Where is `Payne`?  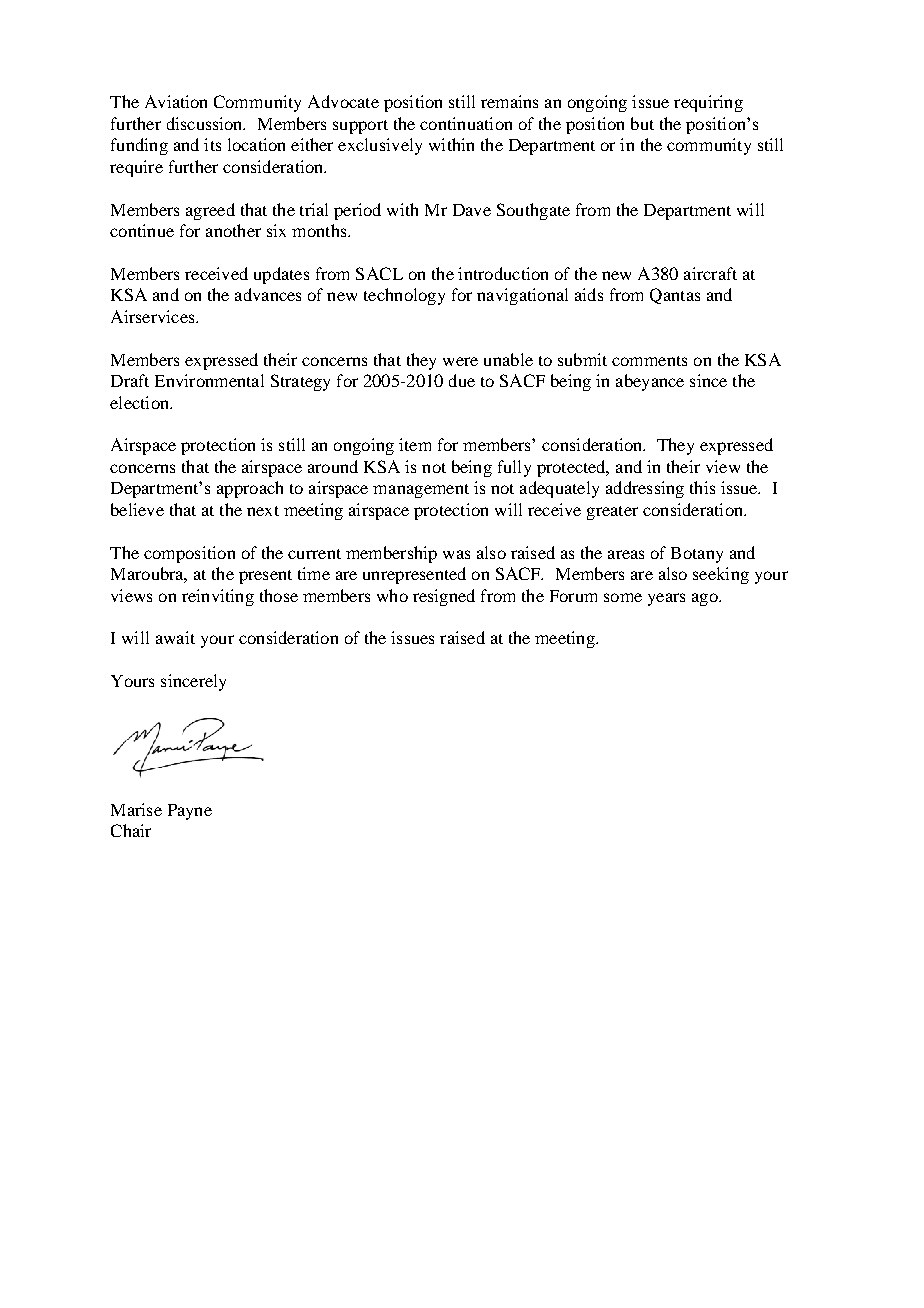 Payne is located at coordinates (190, 812).
